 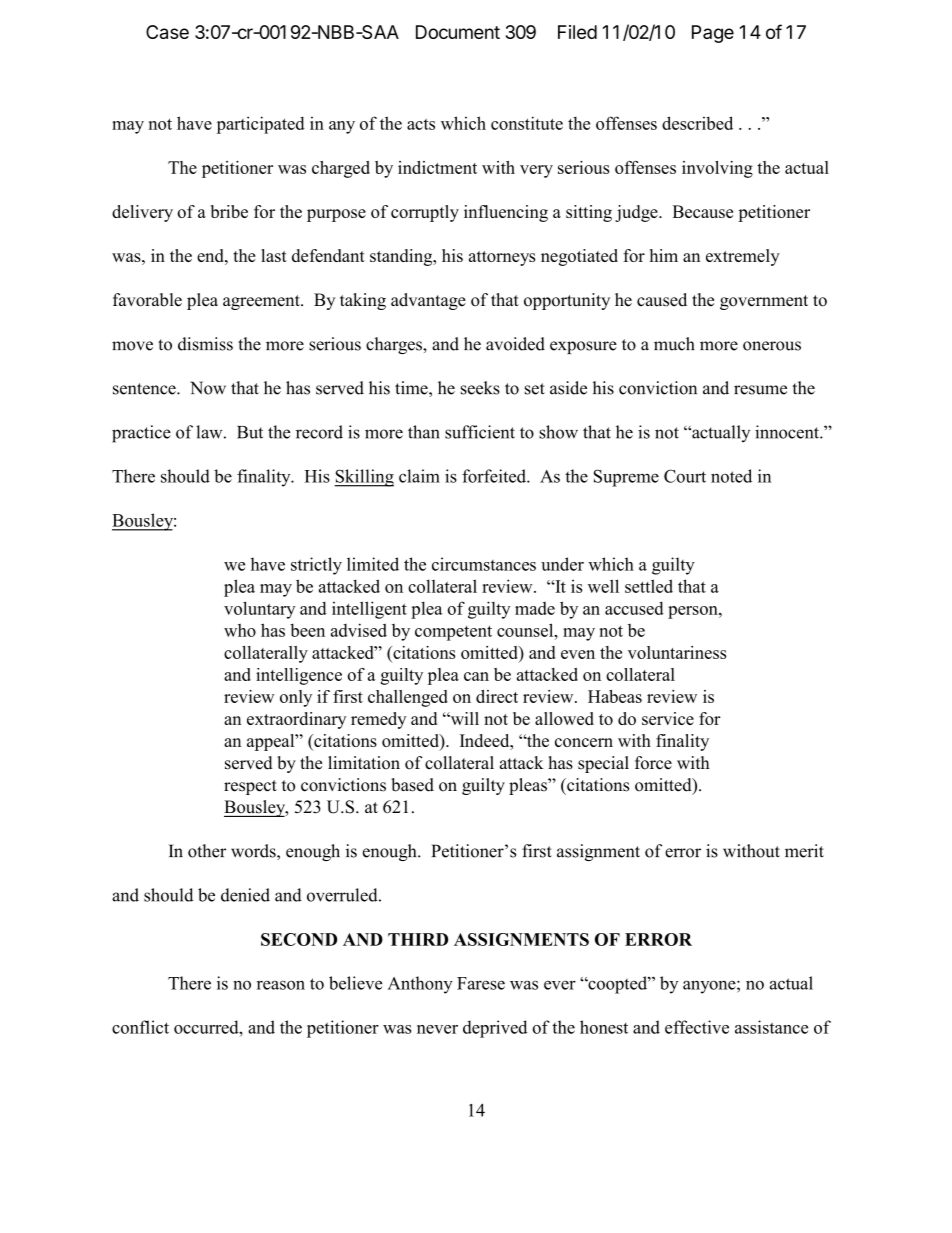 I want to click on reason, so click(x=281, y=985).
